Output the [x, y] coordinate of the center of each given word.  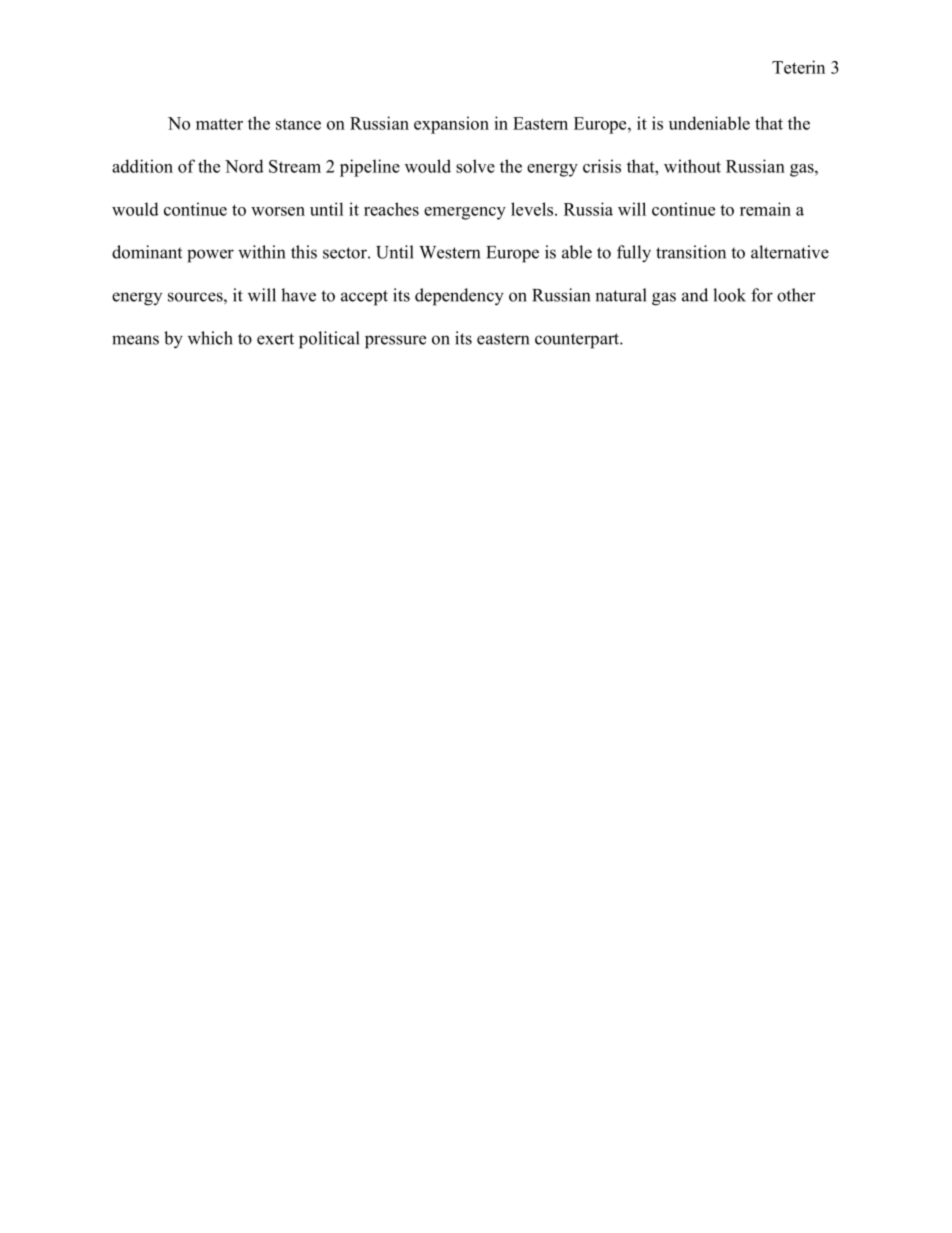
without [692, 166]
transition [691, 252]
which [210, 338]
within [261, 252]
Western [449, 252]
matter [219, 124]
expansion [451, 125]
